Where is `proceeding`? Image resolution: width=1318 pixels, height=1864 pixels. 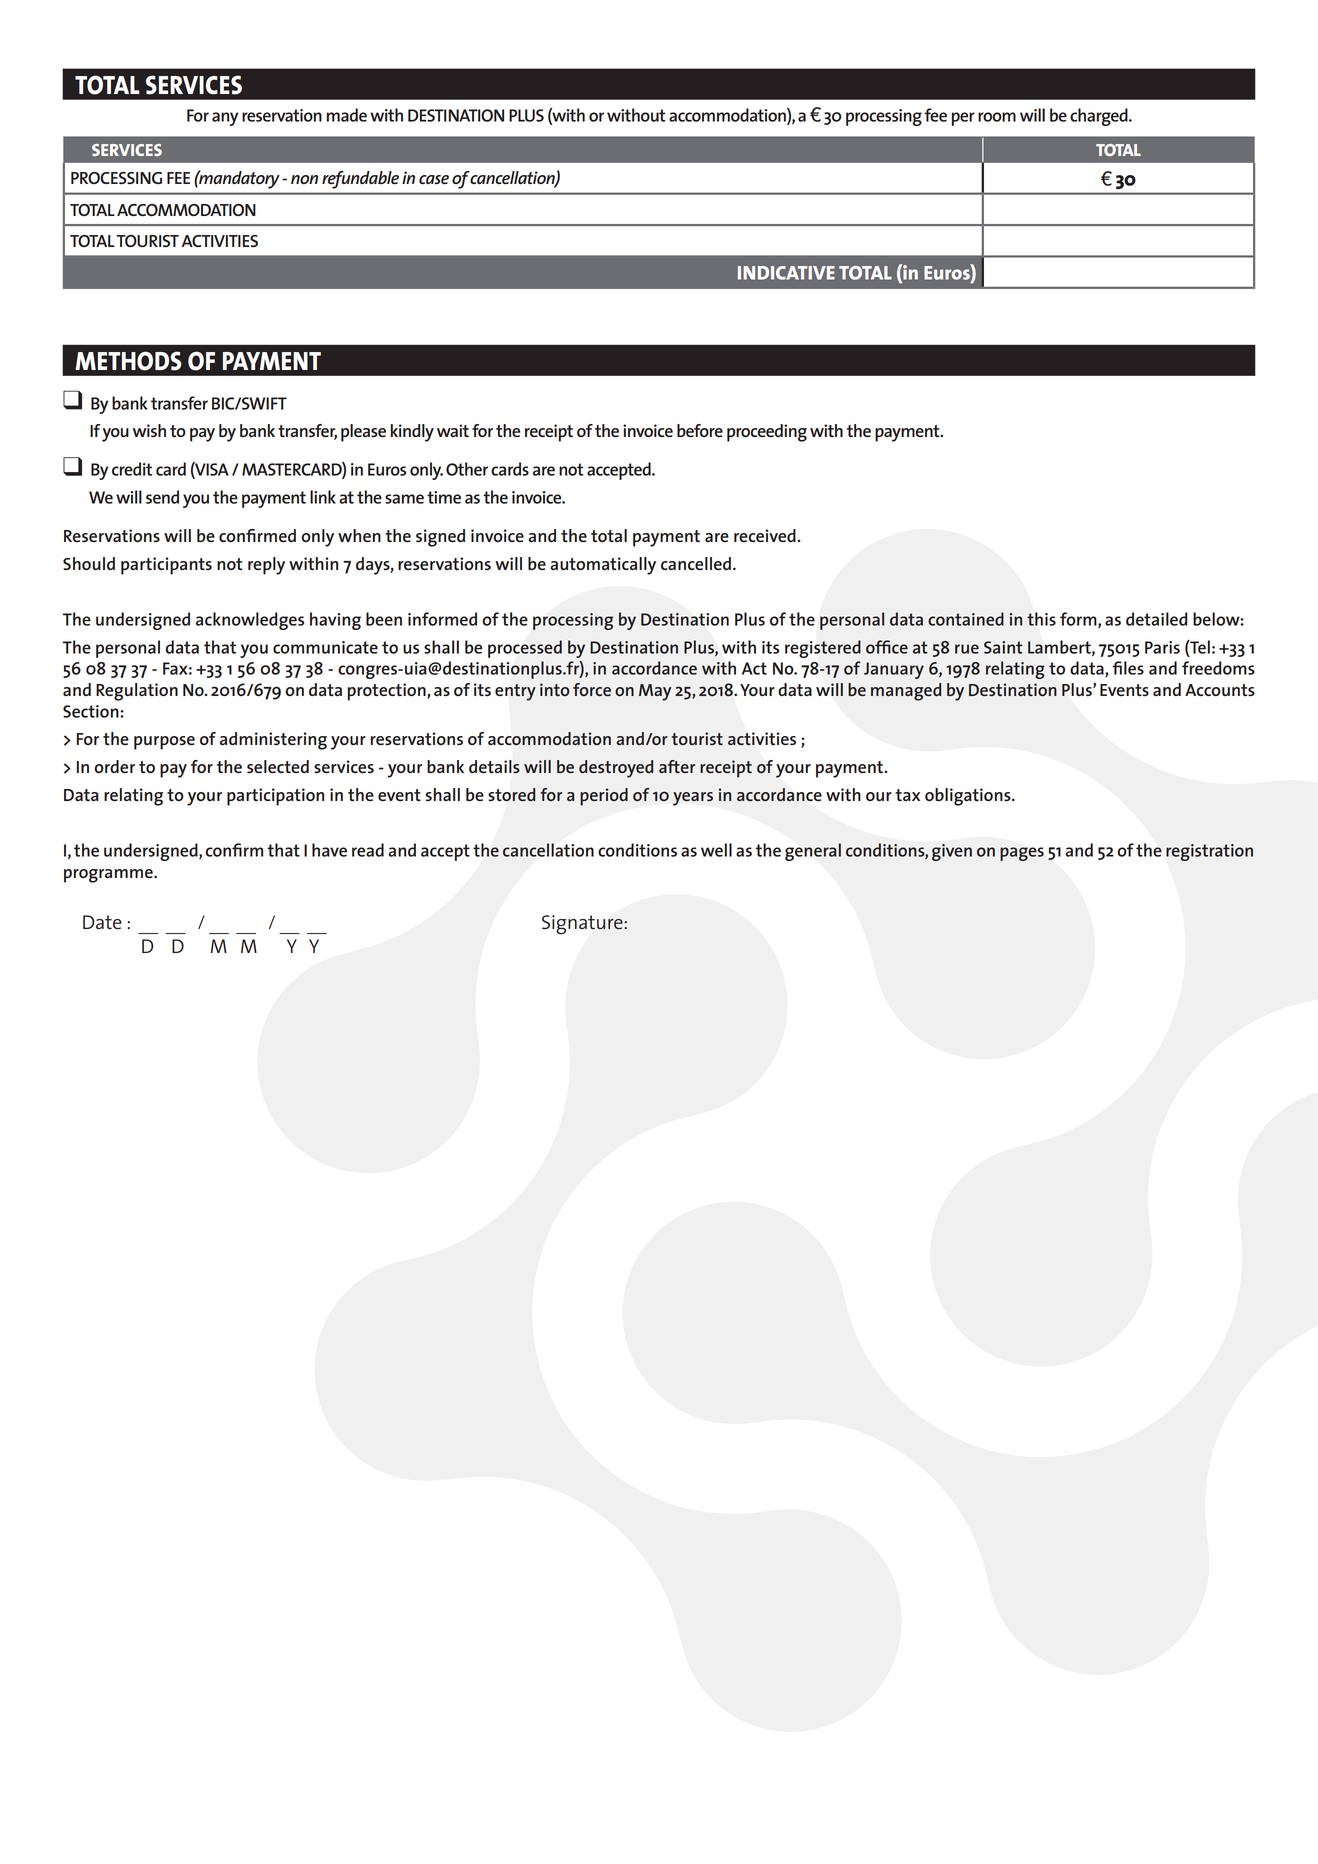 proceeding is located at coordinates (767, 433).
